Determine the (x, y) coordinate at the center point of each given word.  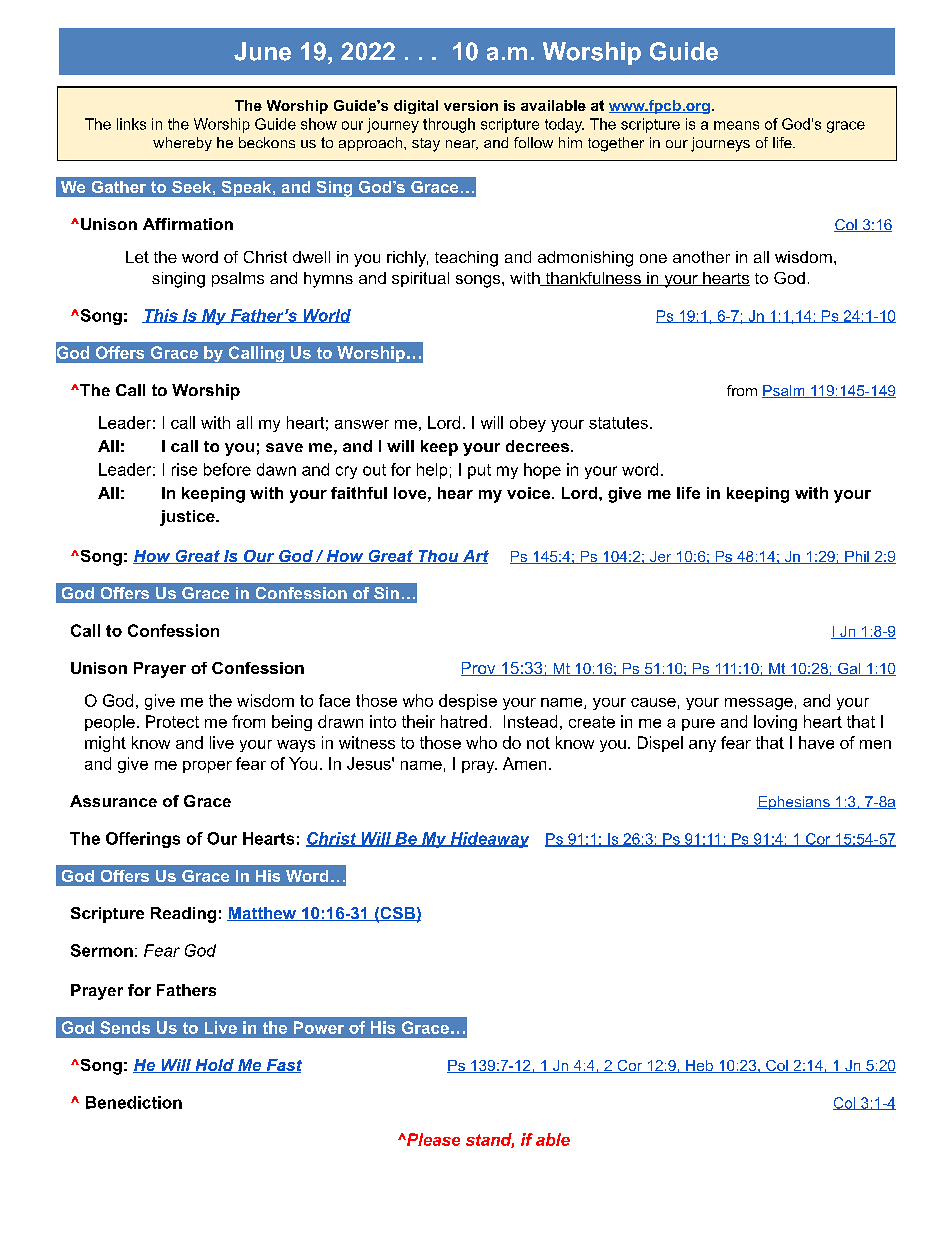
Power (319, 1027)
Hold (214, 1066)
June (262, 51)
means (736, 125)
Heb (699, 1066)
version (471, 105)
